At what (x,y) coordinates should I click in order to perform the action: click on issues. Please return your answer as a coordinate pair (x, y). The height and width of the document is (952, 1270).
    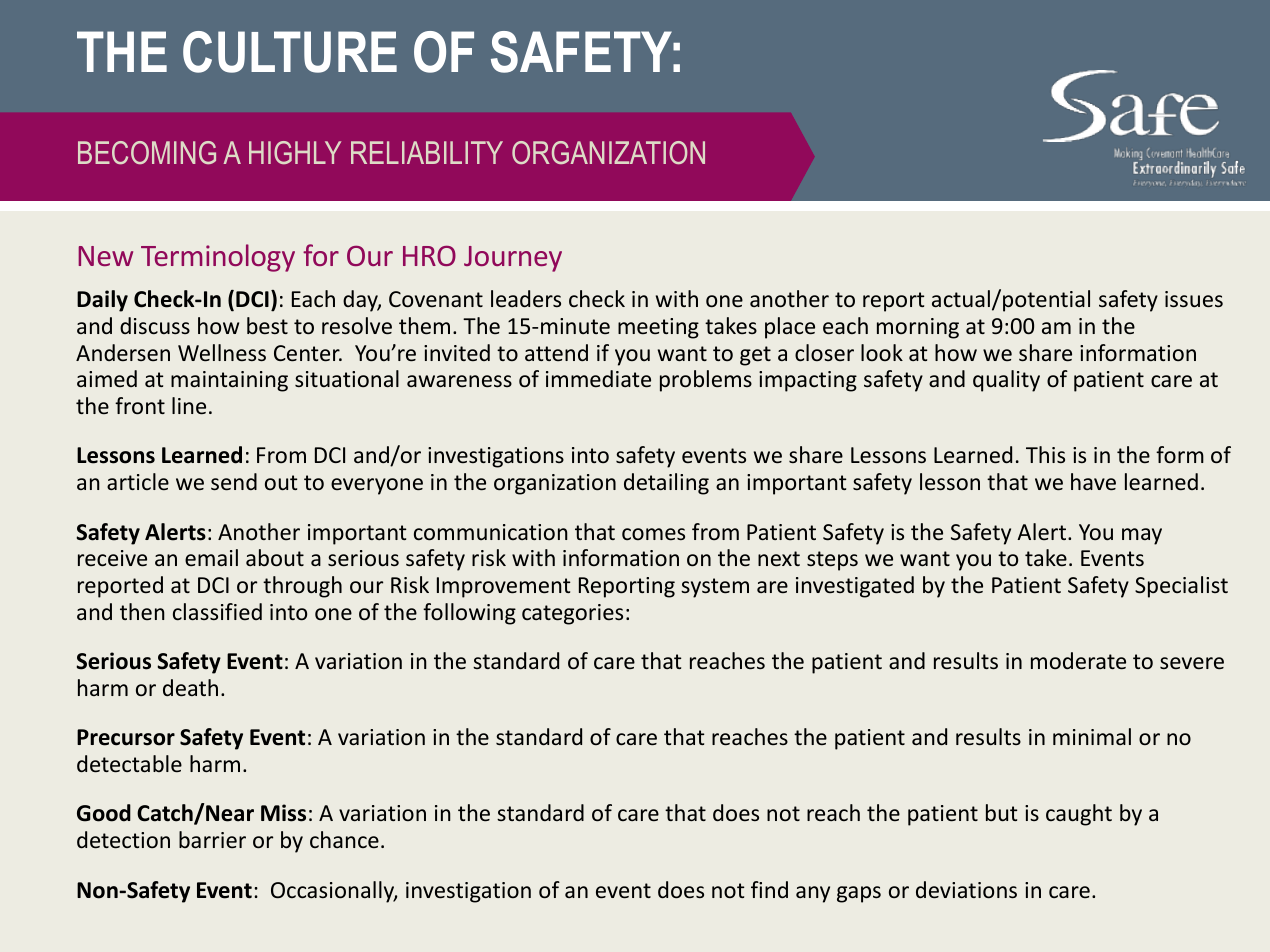
    Looking at the image, I should click on (1194, 299).
